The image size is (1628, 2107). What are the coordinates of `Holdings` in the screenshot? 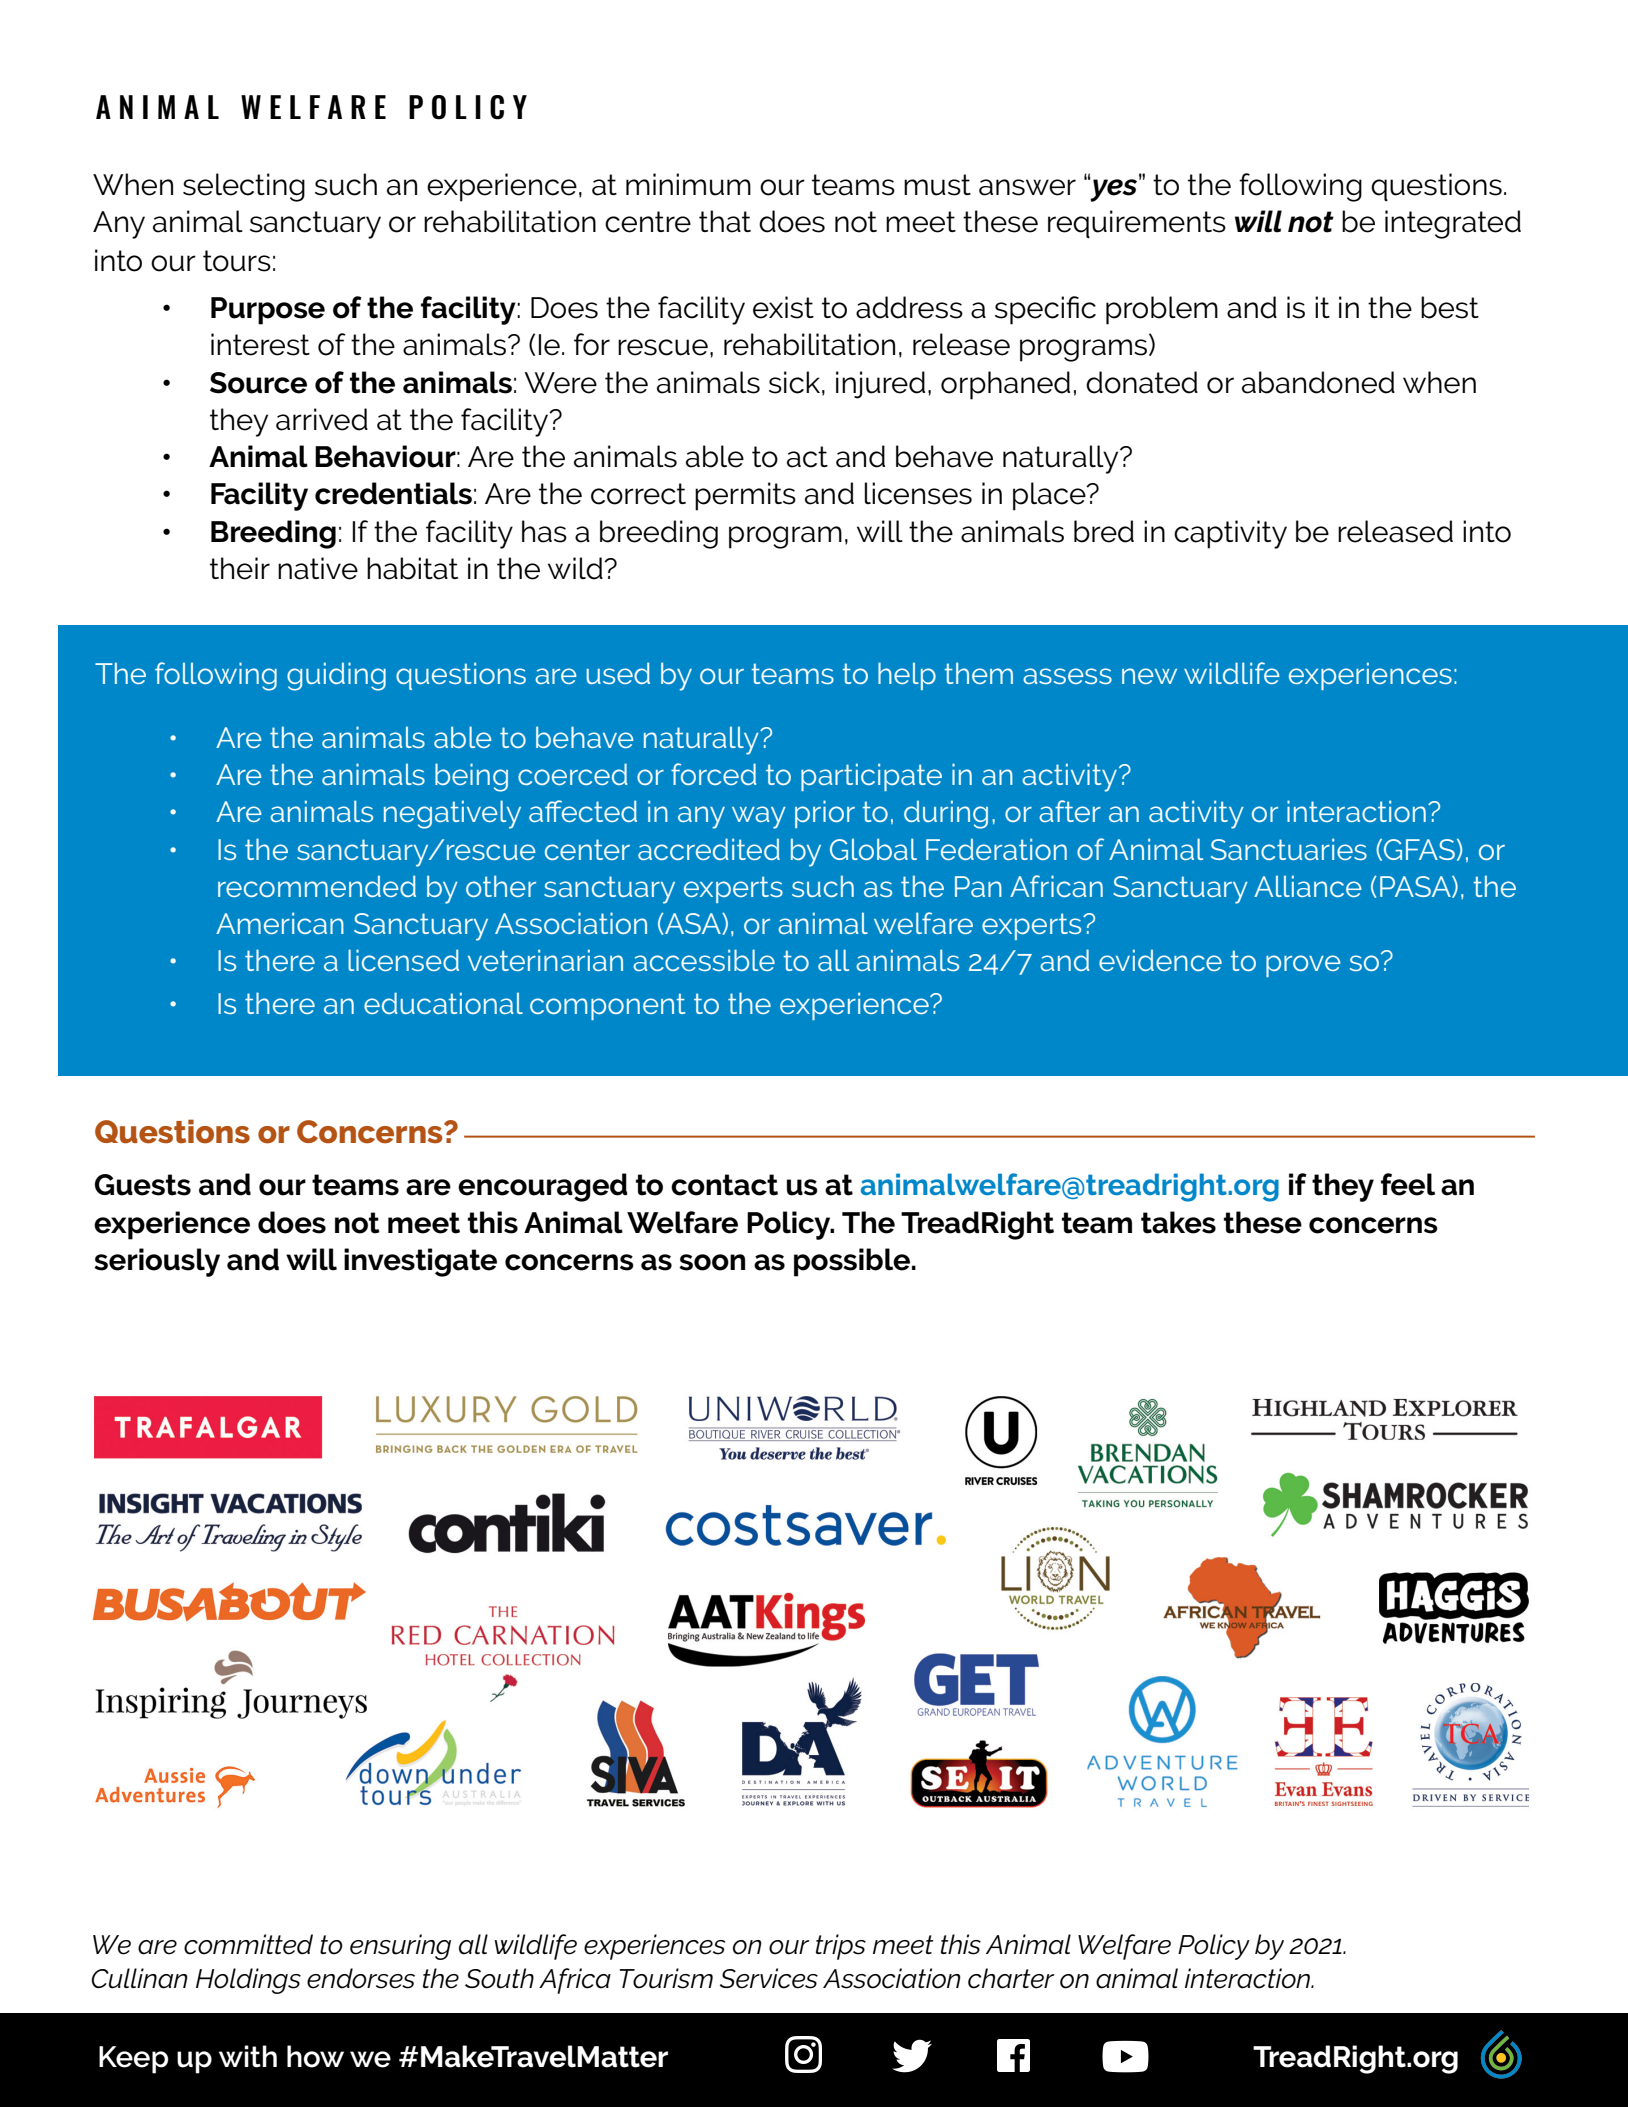 It's located at (248, 1981).
